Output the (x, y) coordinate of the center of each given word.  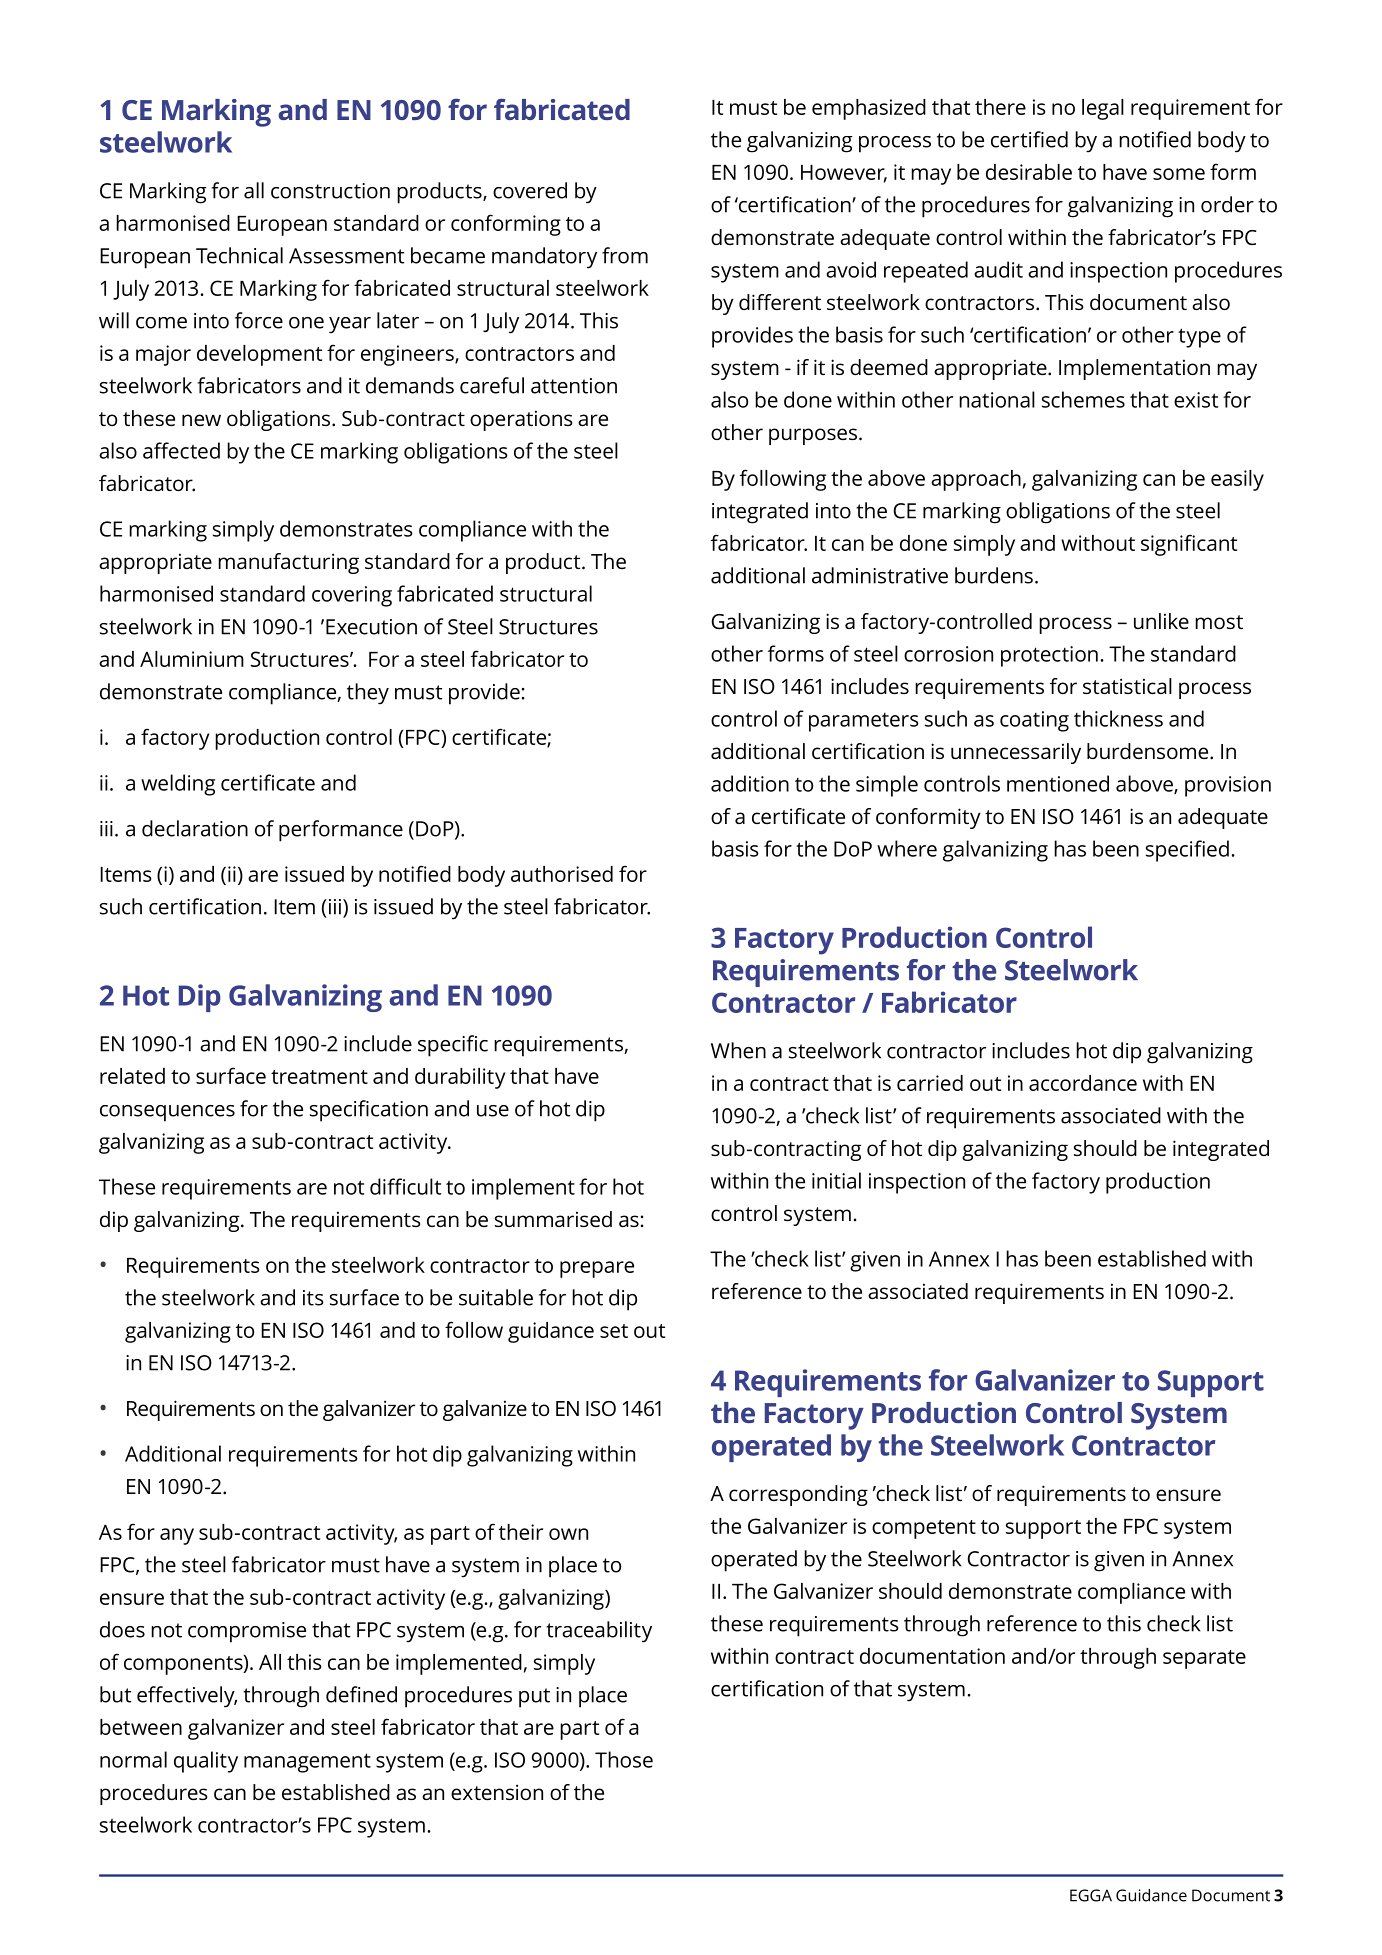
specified (1187, 851)
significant (1189, 545)
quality (206, 1762)
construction (330, 191)
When (738, 1050)
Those (624, 1759)
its (313, 1298)
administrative (880, 575)
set (614, 1331)
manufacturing (288, 563)
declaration (195, 828)
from (625, 255)
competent (924, 1529)
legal (1103, 109)
